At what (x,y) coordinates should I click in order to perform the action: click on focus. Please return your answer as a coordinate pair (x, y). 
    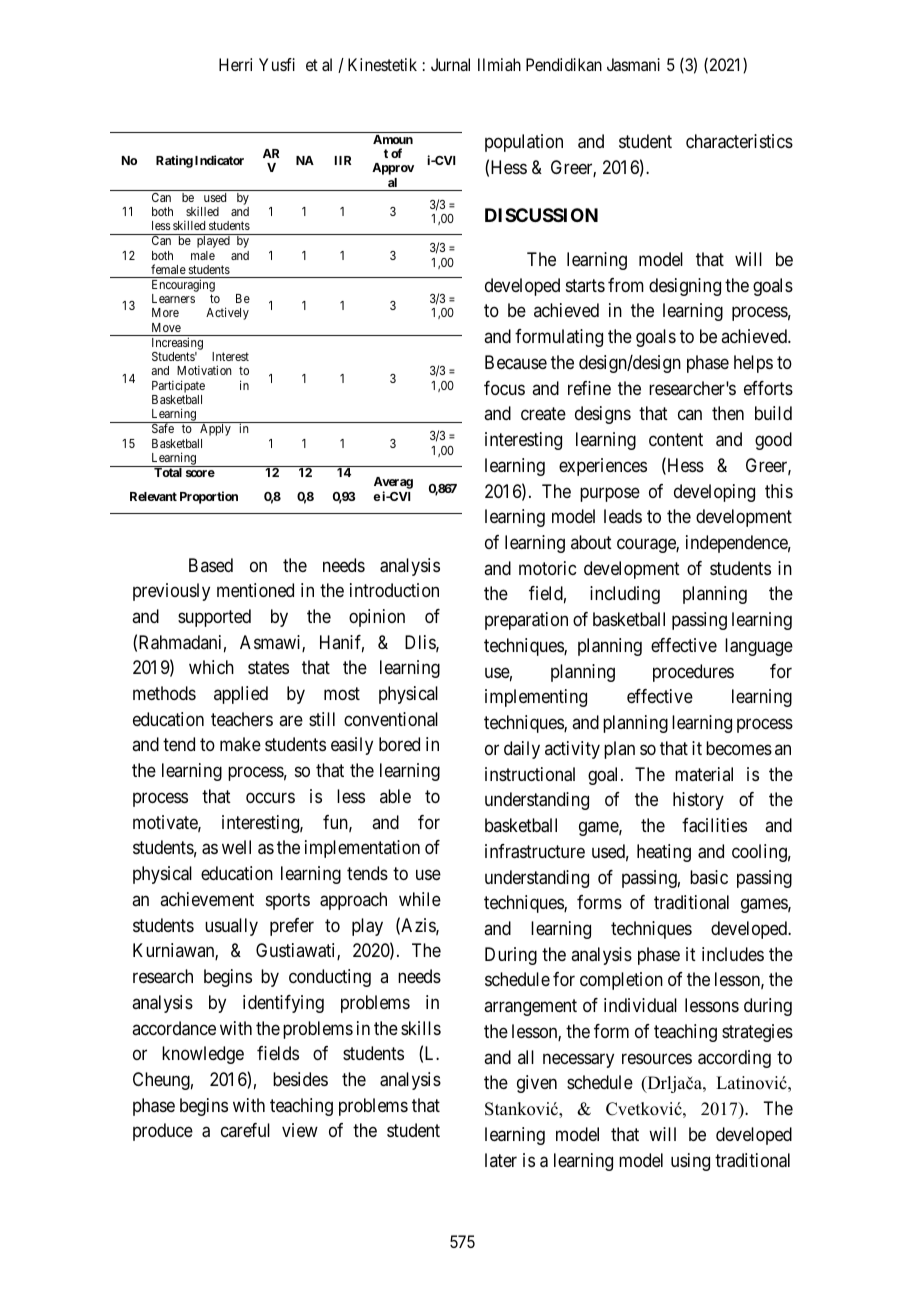
    Looking at the image, I should click on (504, 388).
